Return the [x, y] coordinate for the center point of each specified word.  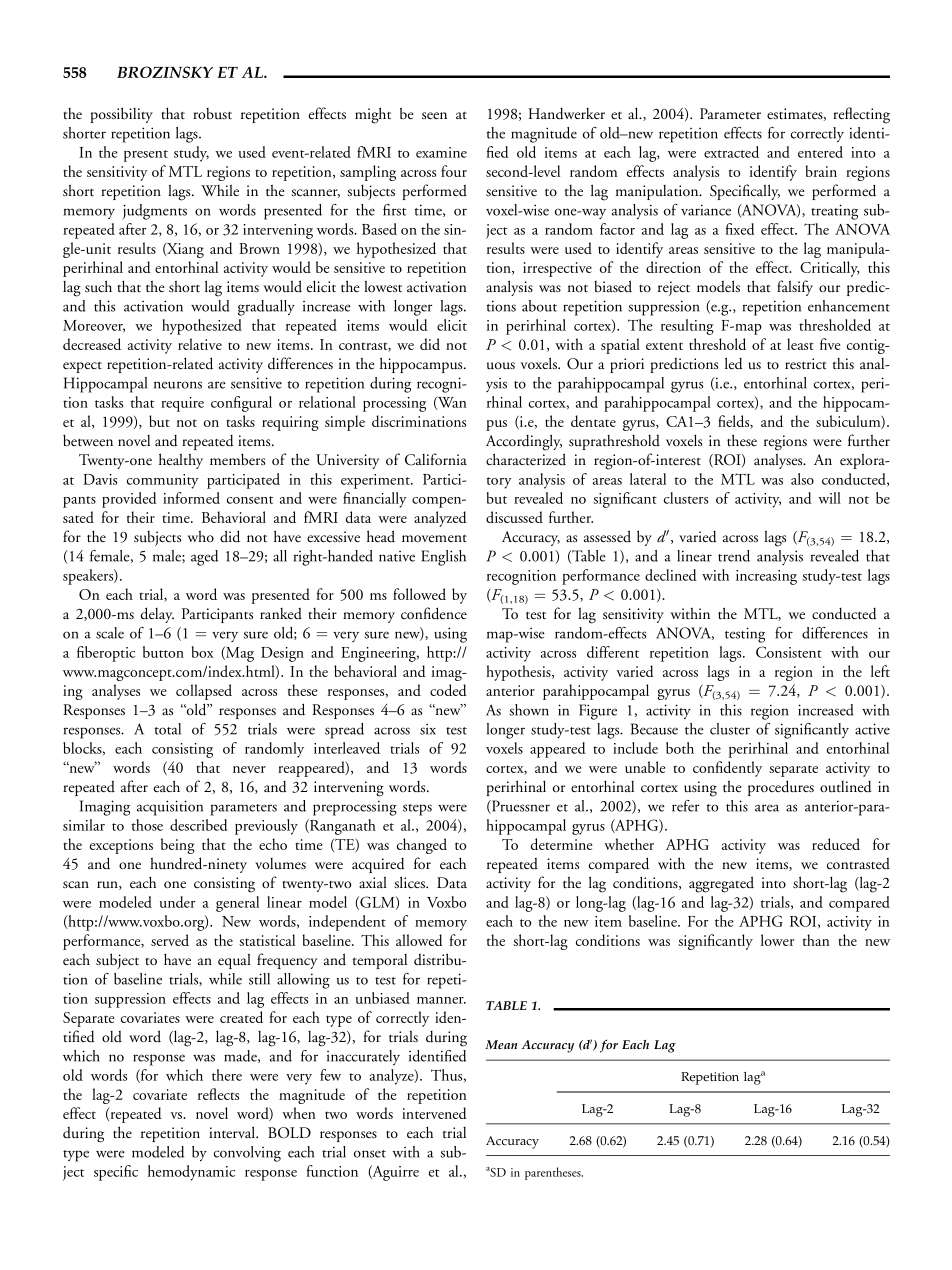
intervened [434, 1113]
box [203, 652]
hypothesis [519, 673]
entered [820, 152]
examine [441, 152]
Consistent [789, 652]
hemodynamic [191, 1173]
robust [212, 113]
